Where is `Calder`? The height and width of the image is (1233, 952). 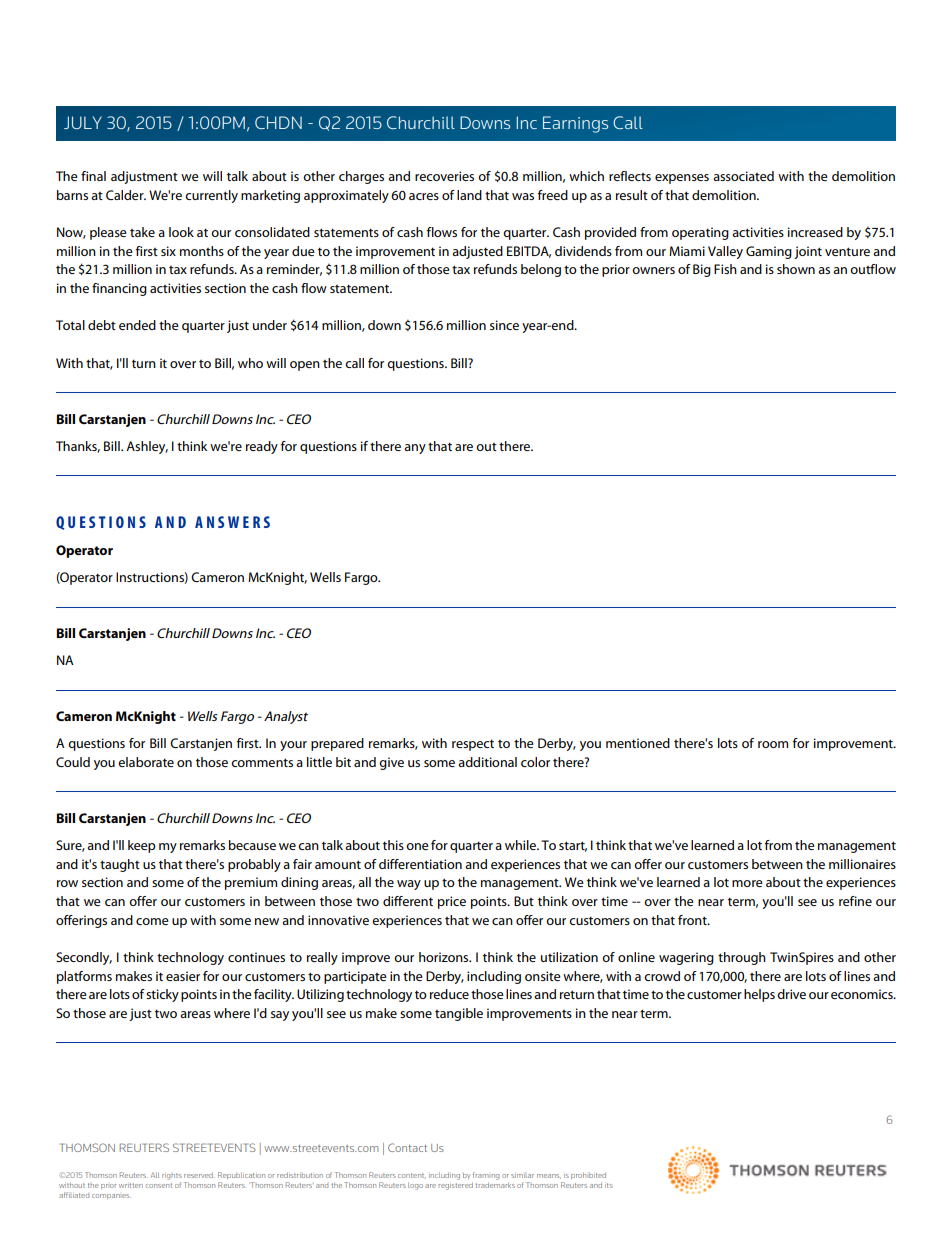 Calder is located at coordinates (126, 195).
